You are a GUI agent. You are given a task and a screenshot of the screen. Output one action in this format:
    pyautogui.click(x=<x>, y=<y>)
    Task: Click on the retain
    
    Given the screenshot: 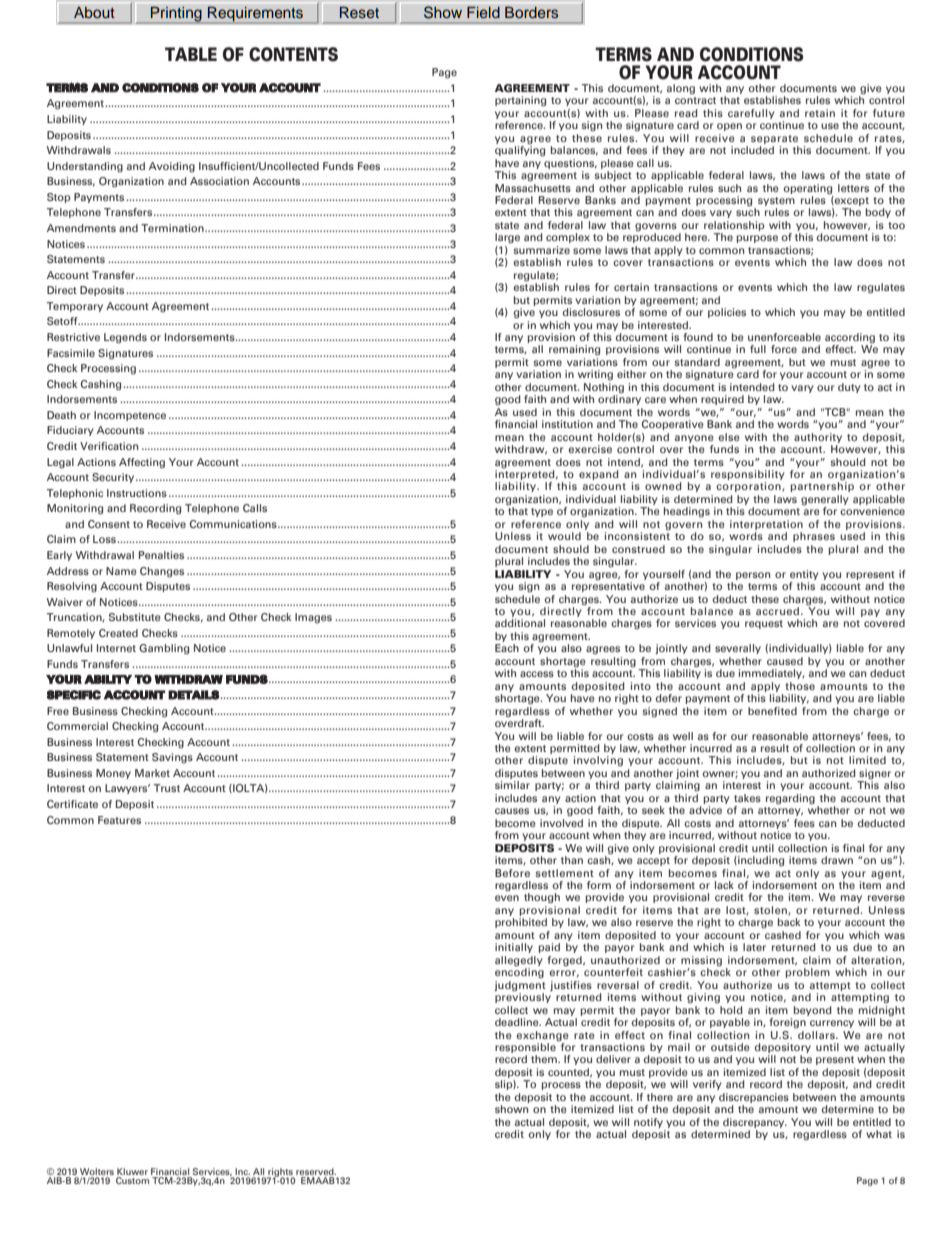 What is the action you would take?
    pyautogui.click(x=820, y=113)
